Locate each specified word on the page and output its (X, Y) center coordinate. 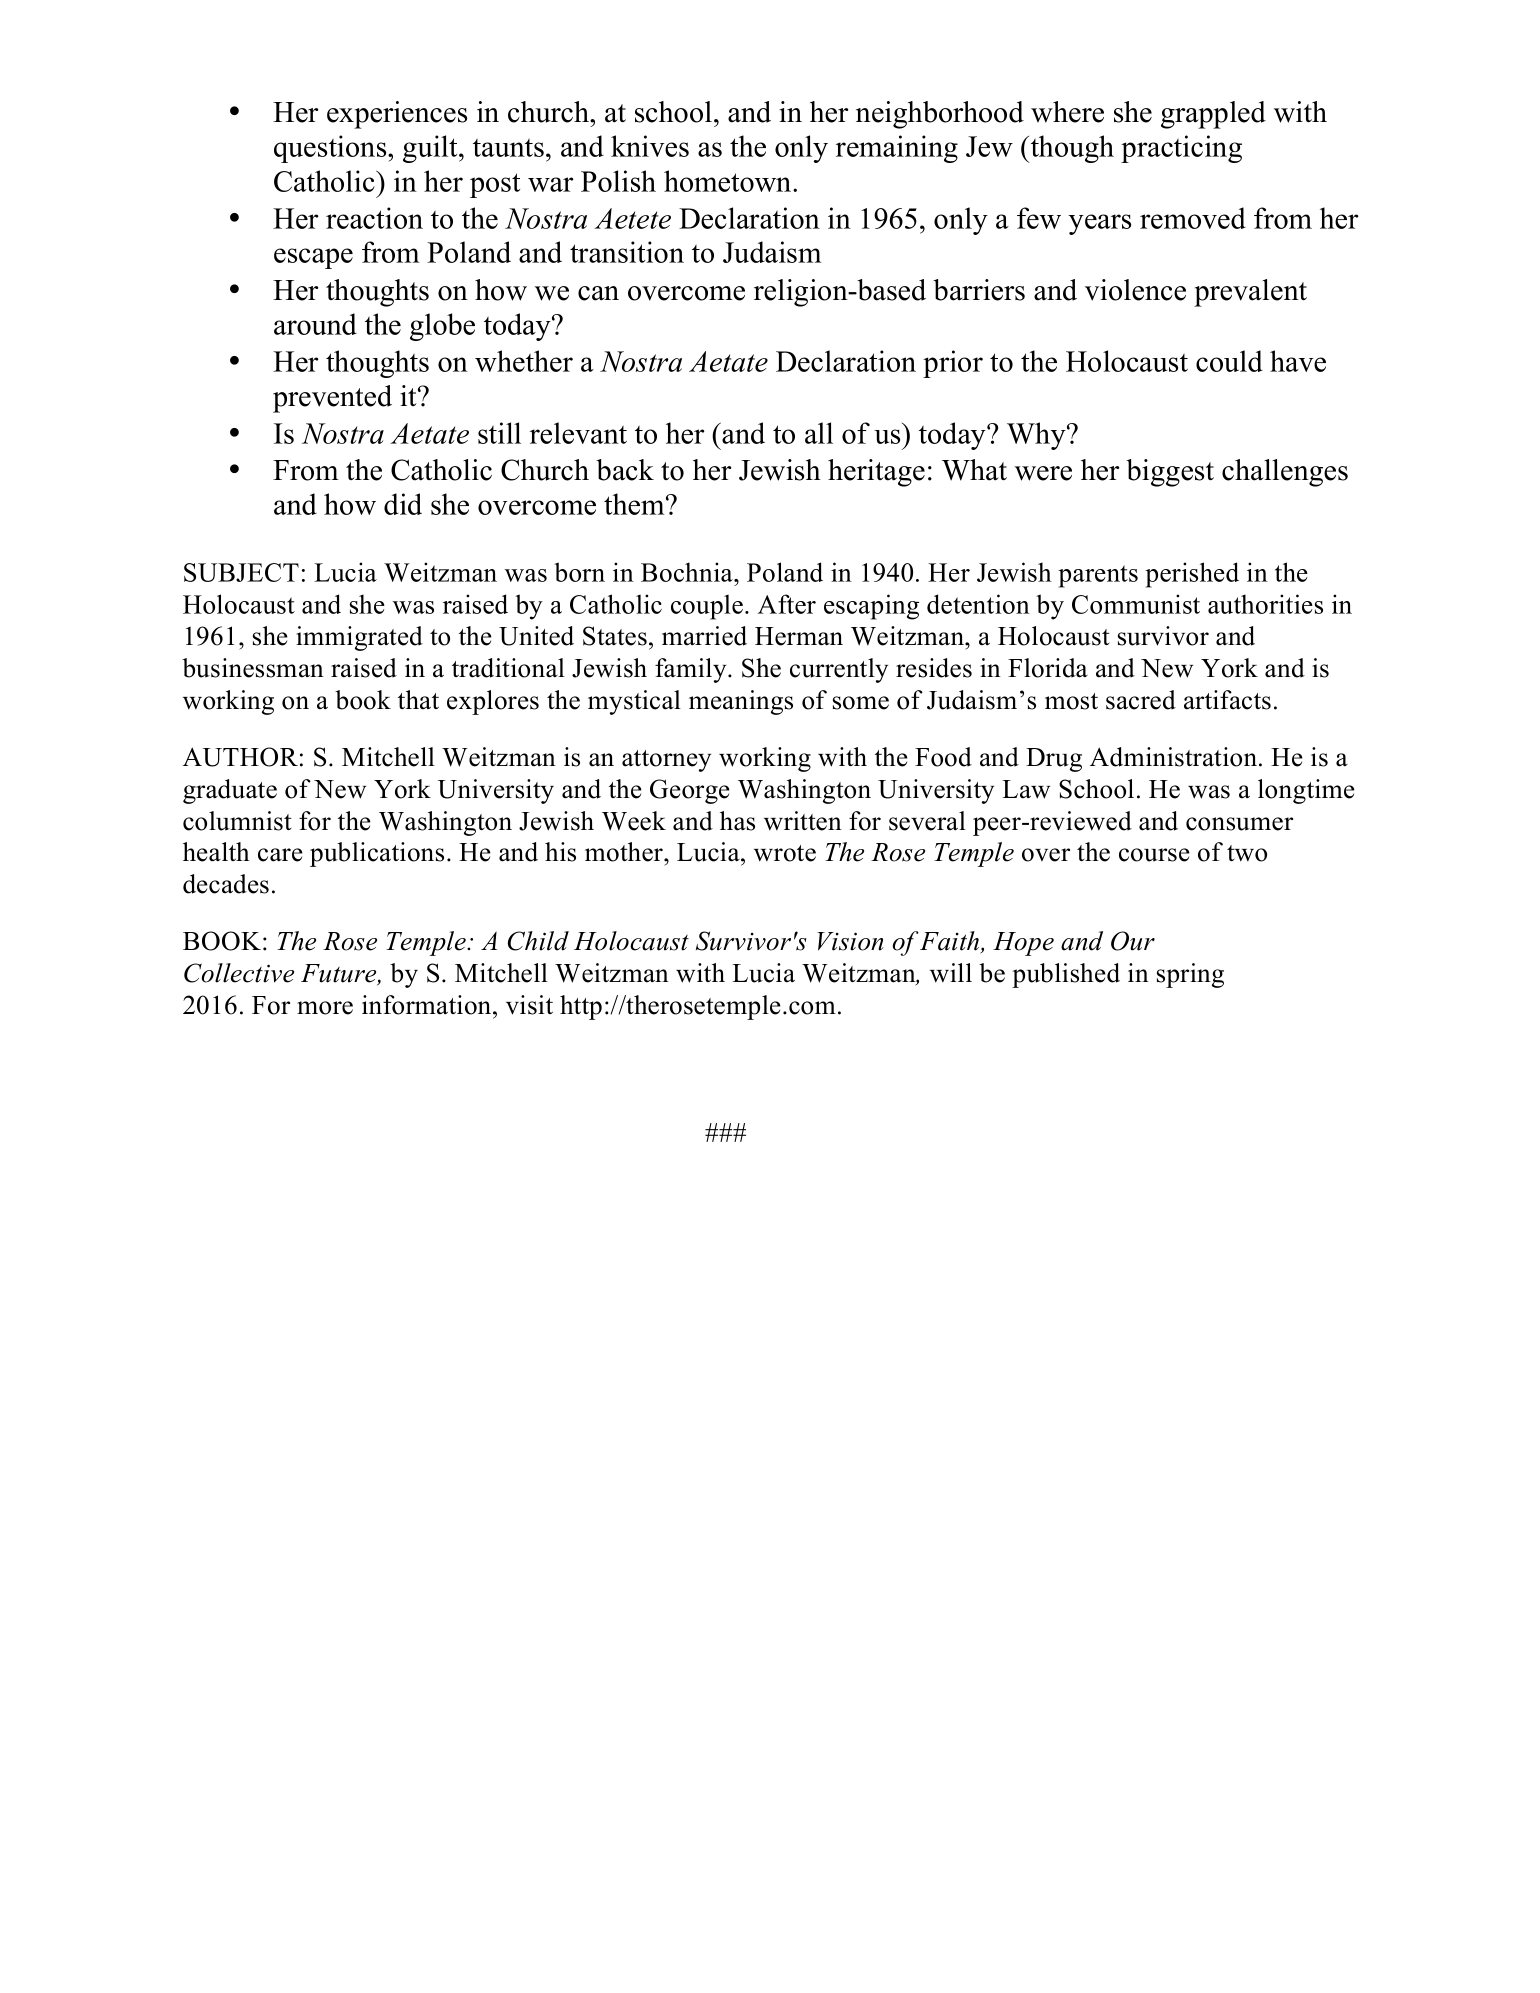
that (418, 700)
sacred (1141, 700)
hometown (729, 181)
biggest (1170, 473)
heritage (876, 473)
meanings (741, 702)
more (325, 1008)
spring (1190, 975)
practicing (1181, 149)
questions (331, 149)
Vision (850, 941)
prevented (332, 399)
